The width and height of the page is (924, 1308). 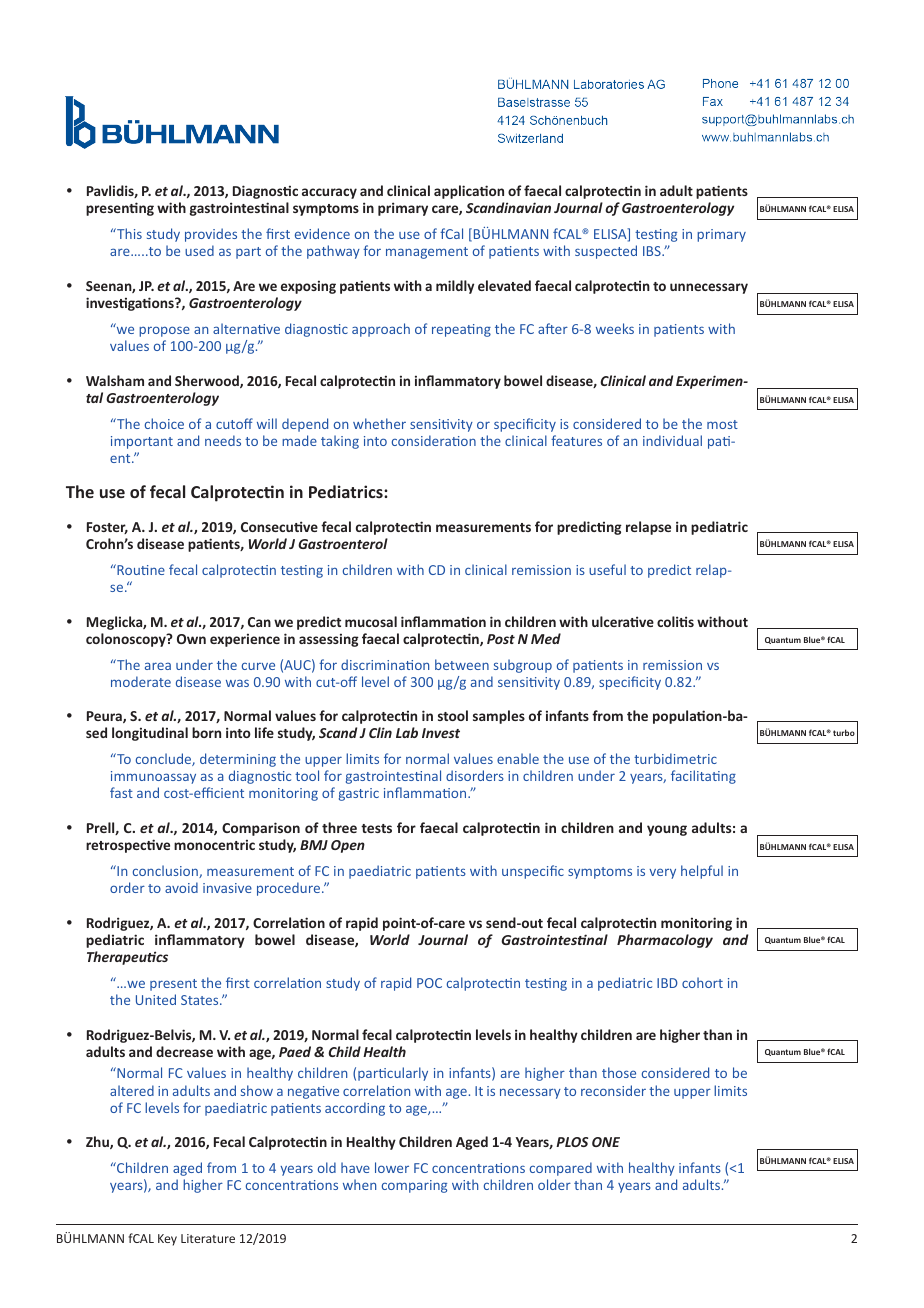 I want to click on turbo, so click(x=844, y=732).
